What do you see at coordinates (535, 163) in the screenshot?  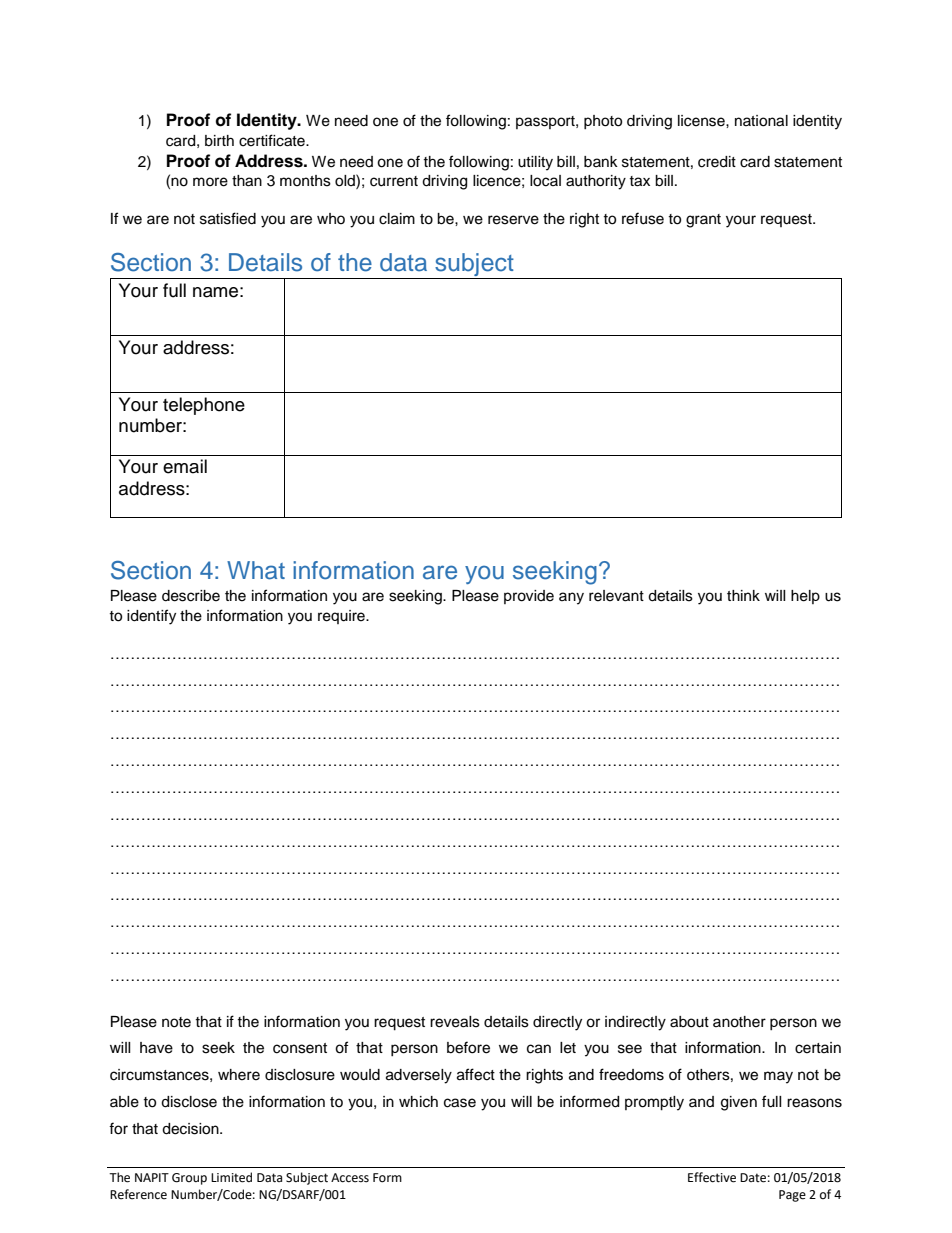 I see `utility` at bounding box center [535, 163].
